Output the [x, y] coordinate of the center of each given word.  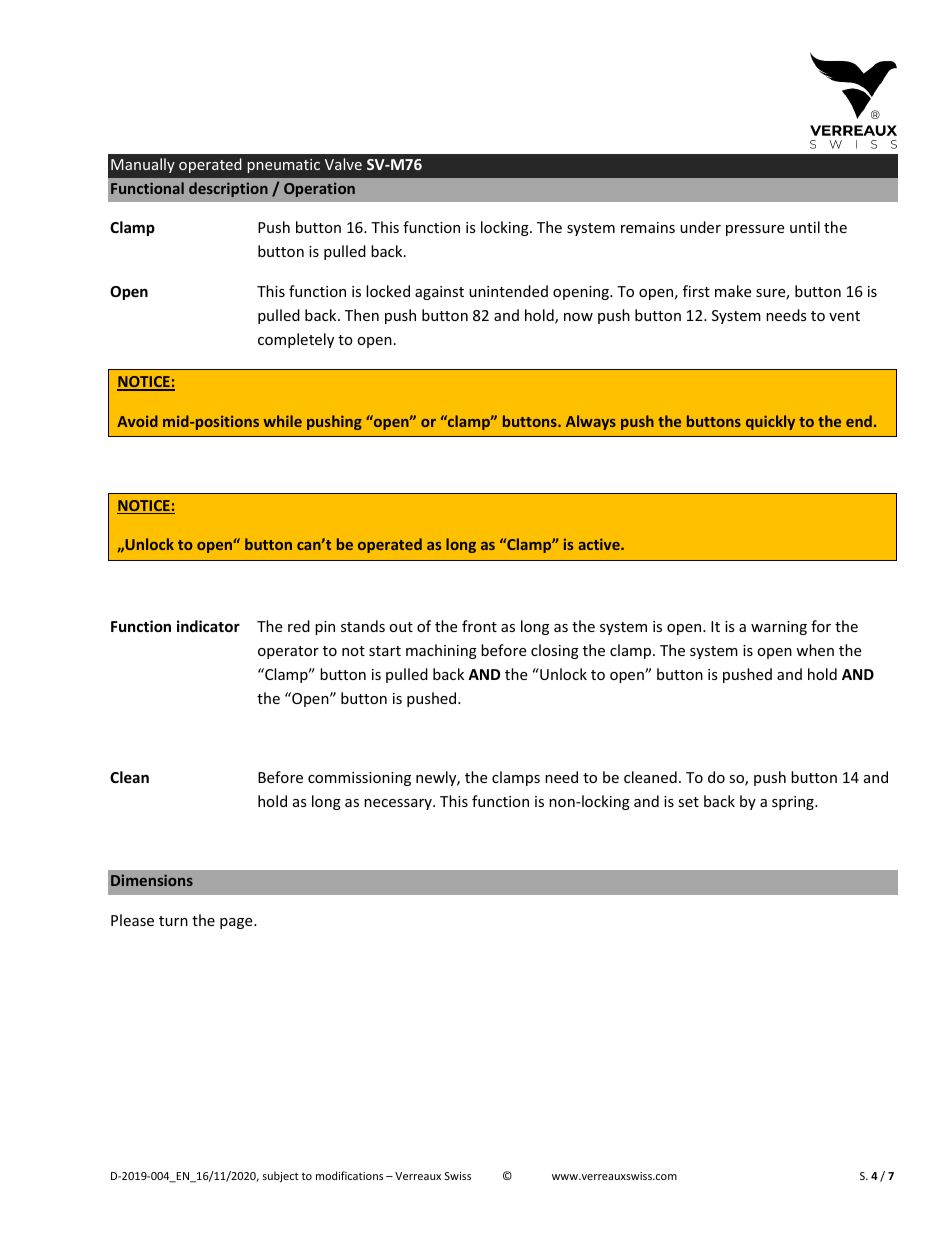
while [282, 421]
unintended [508, 291]
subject [281, 1176]
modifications [349, 1175]
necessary [399, 804]
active [600, 544]
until [805, 227]
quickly [770, 422]
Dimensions [152, 880]
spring [794, 803]
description [228, 189]
